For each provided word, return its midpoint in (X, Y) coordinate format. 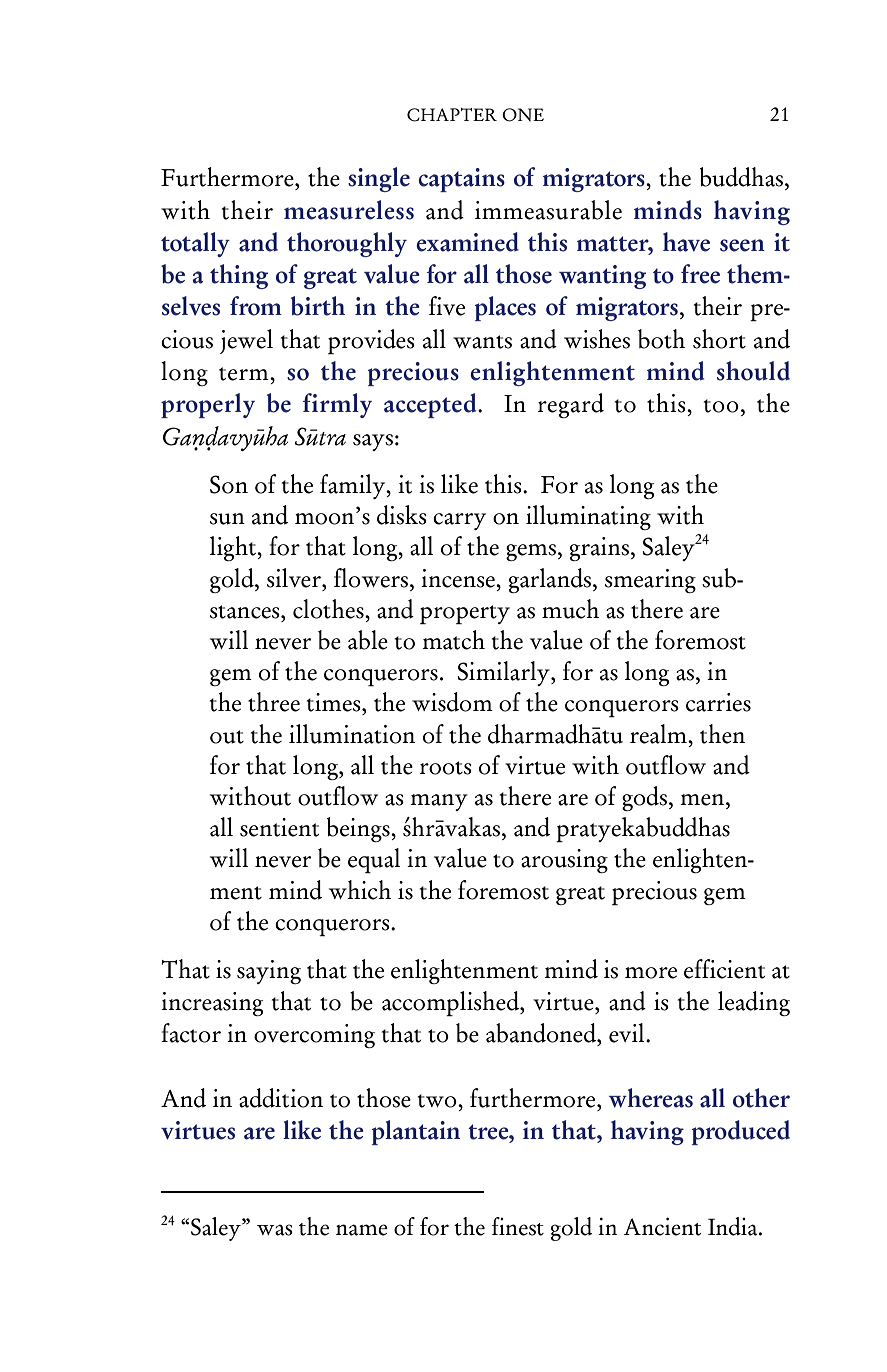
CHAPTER (452, 115)
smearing (650, 581)
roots (446, 768)
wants (482, 342)
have (686, 242)
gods (644, 798)
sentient (279, 827)
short (719, 339)
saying (269, 972)
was (275, 1230)
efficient (724, 969)
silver (295, 578)
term (245, 374)
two (438, 1101)
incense (459, 578)
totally (195, 244)
